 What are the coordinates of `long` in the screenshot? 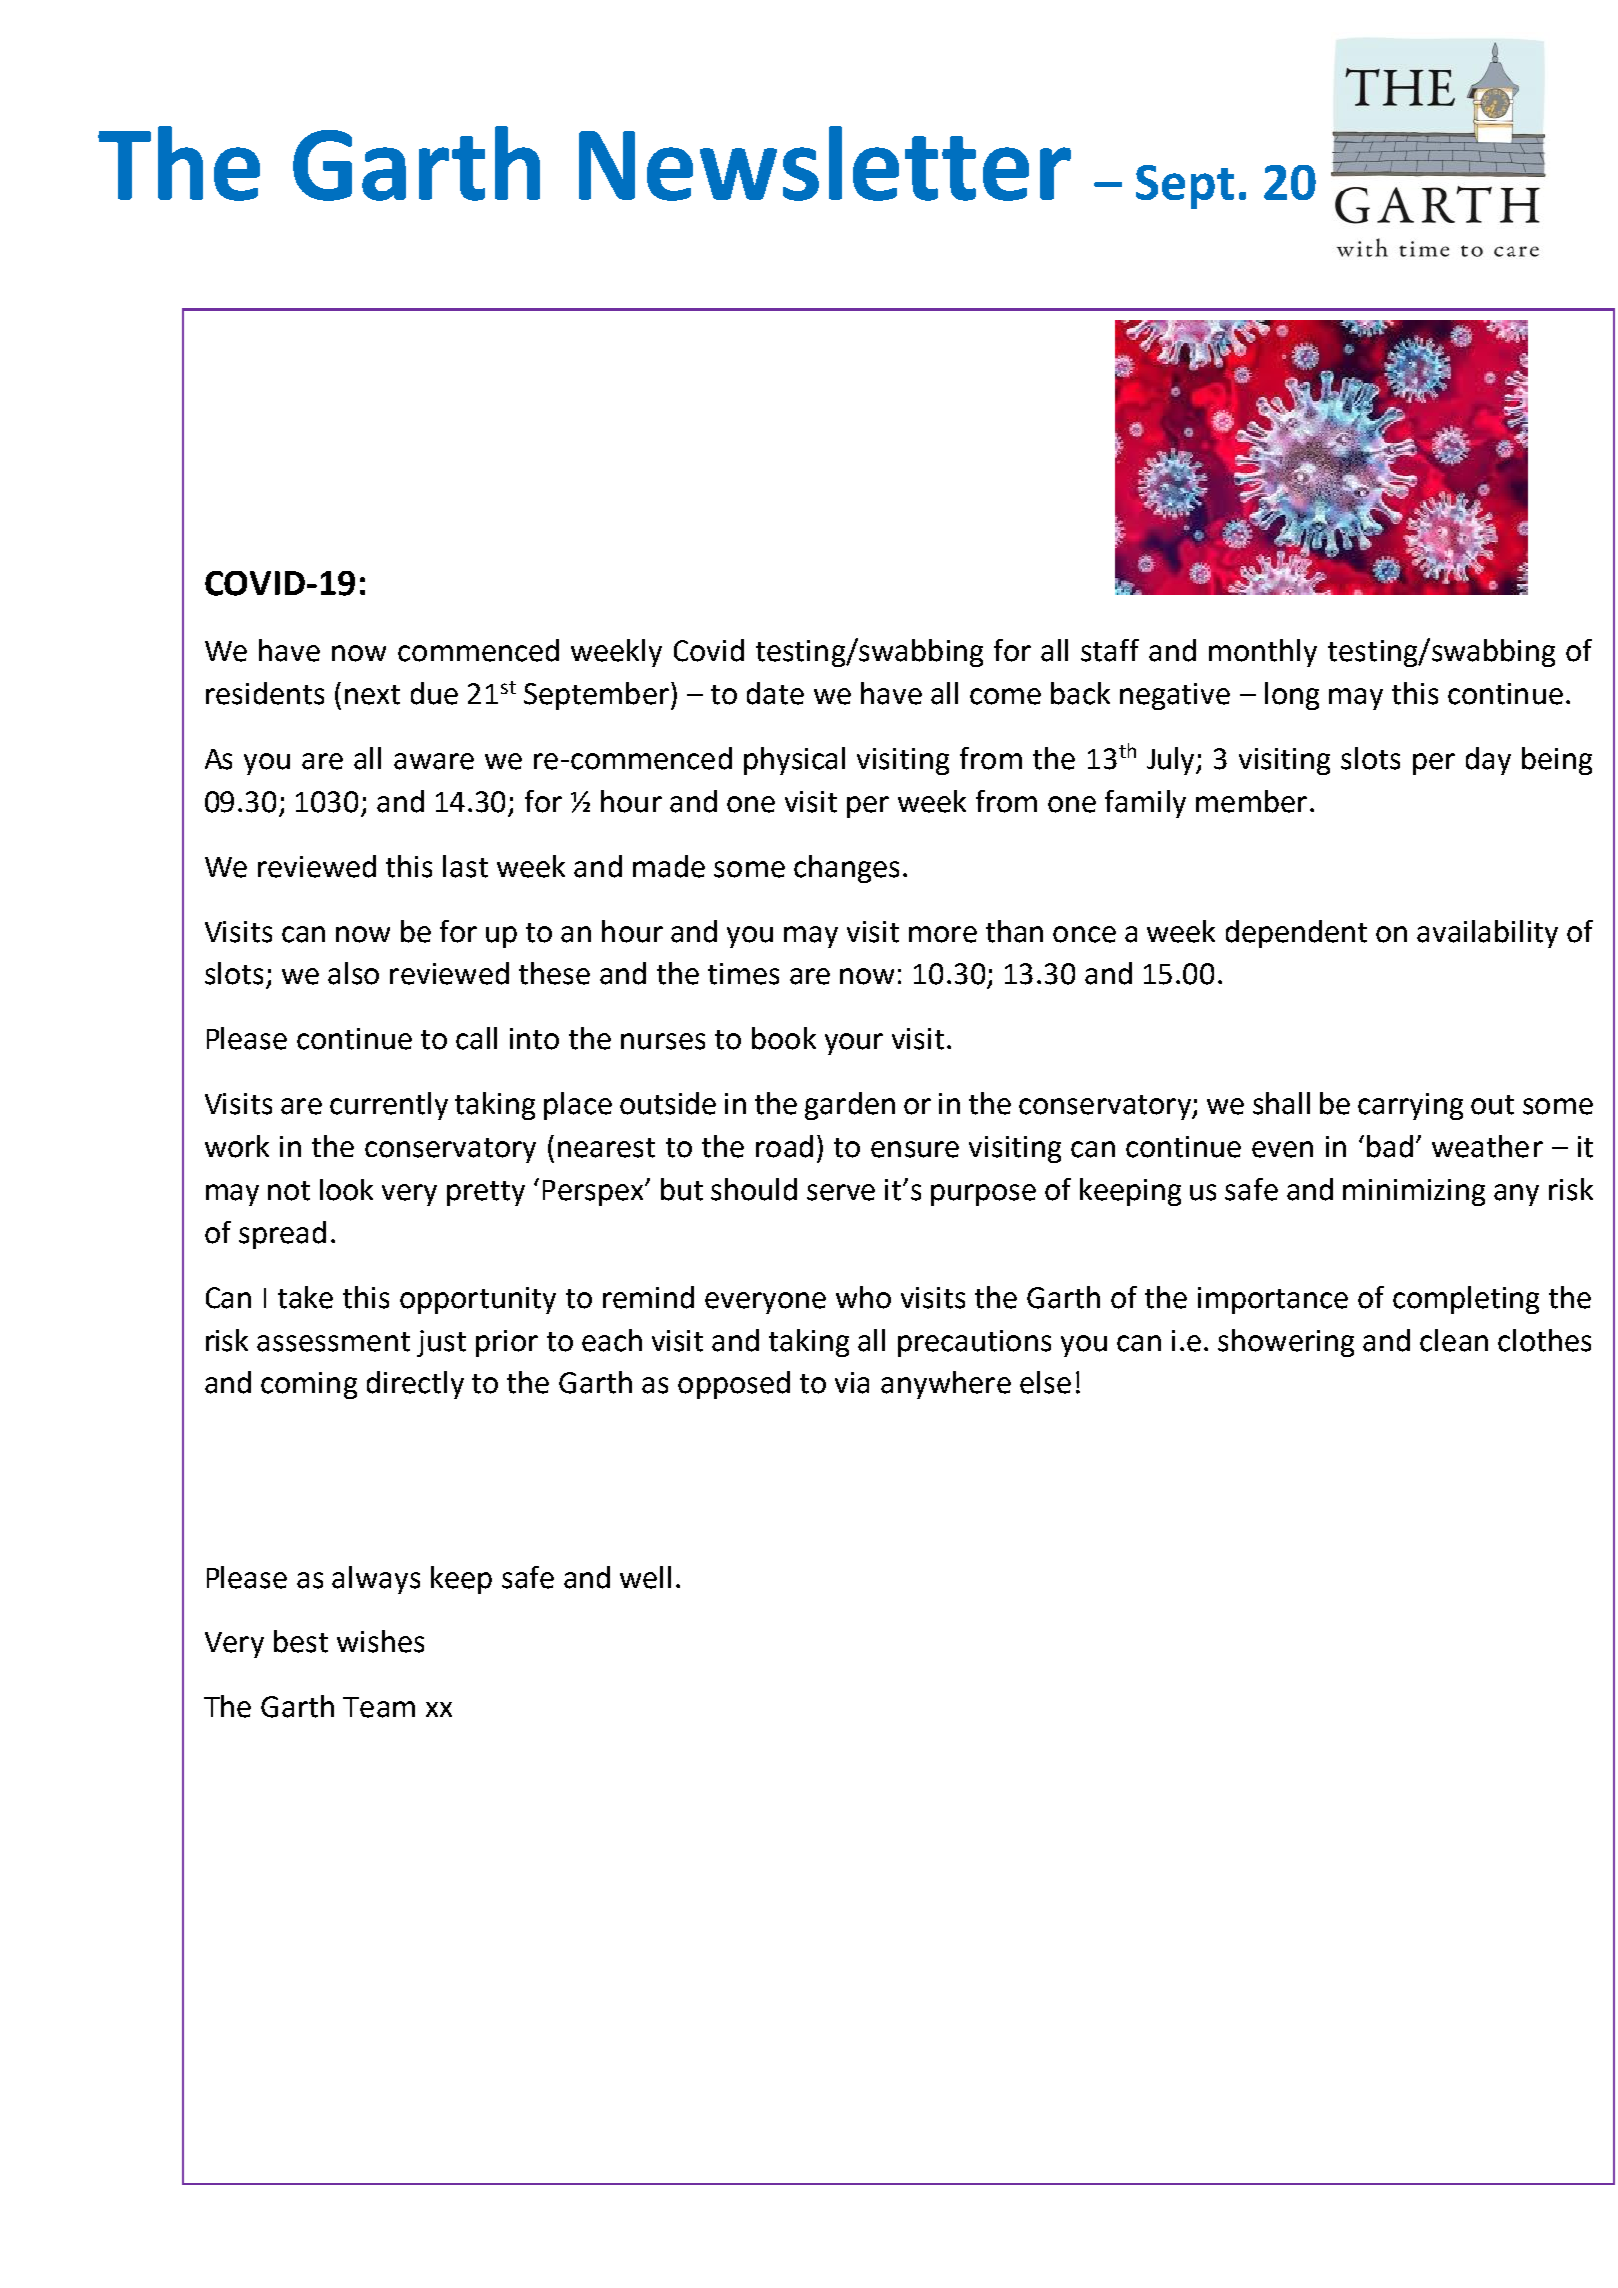 It's located at (1292, 696).
